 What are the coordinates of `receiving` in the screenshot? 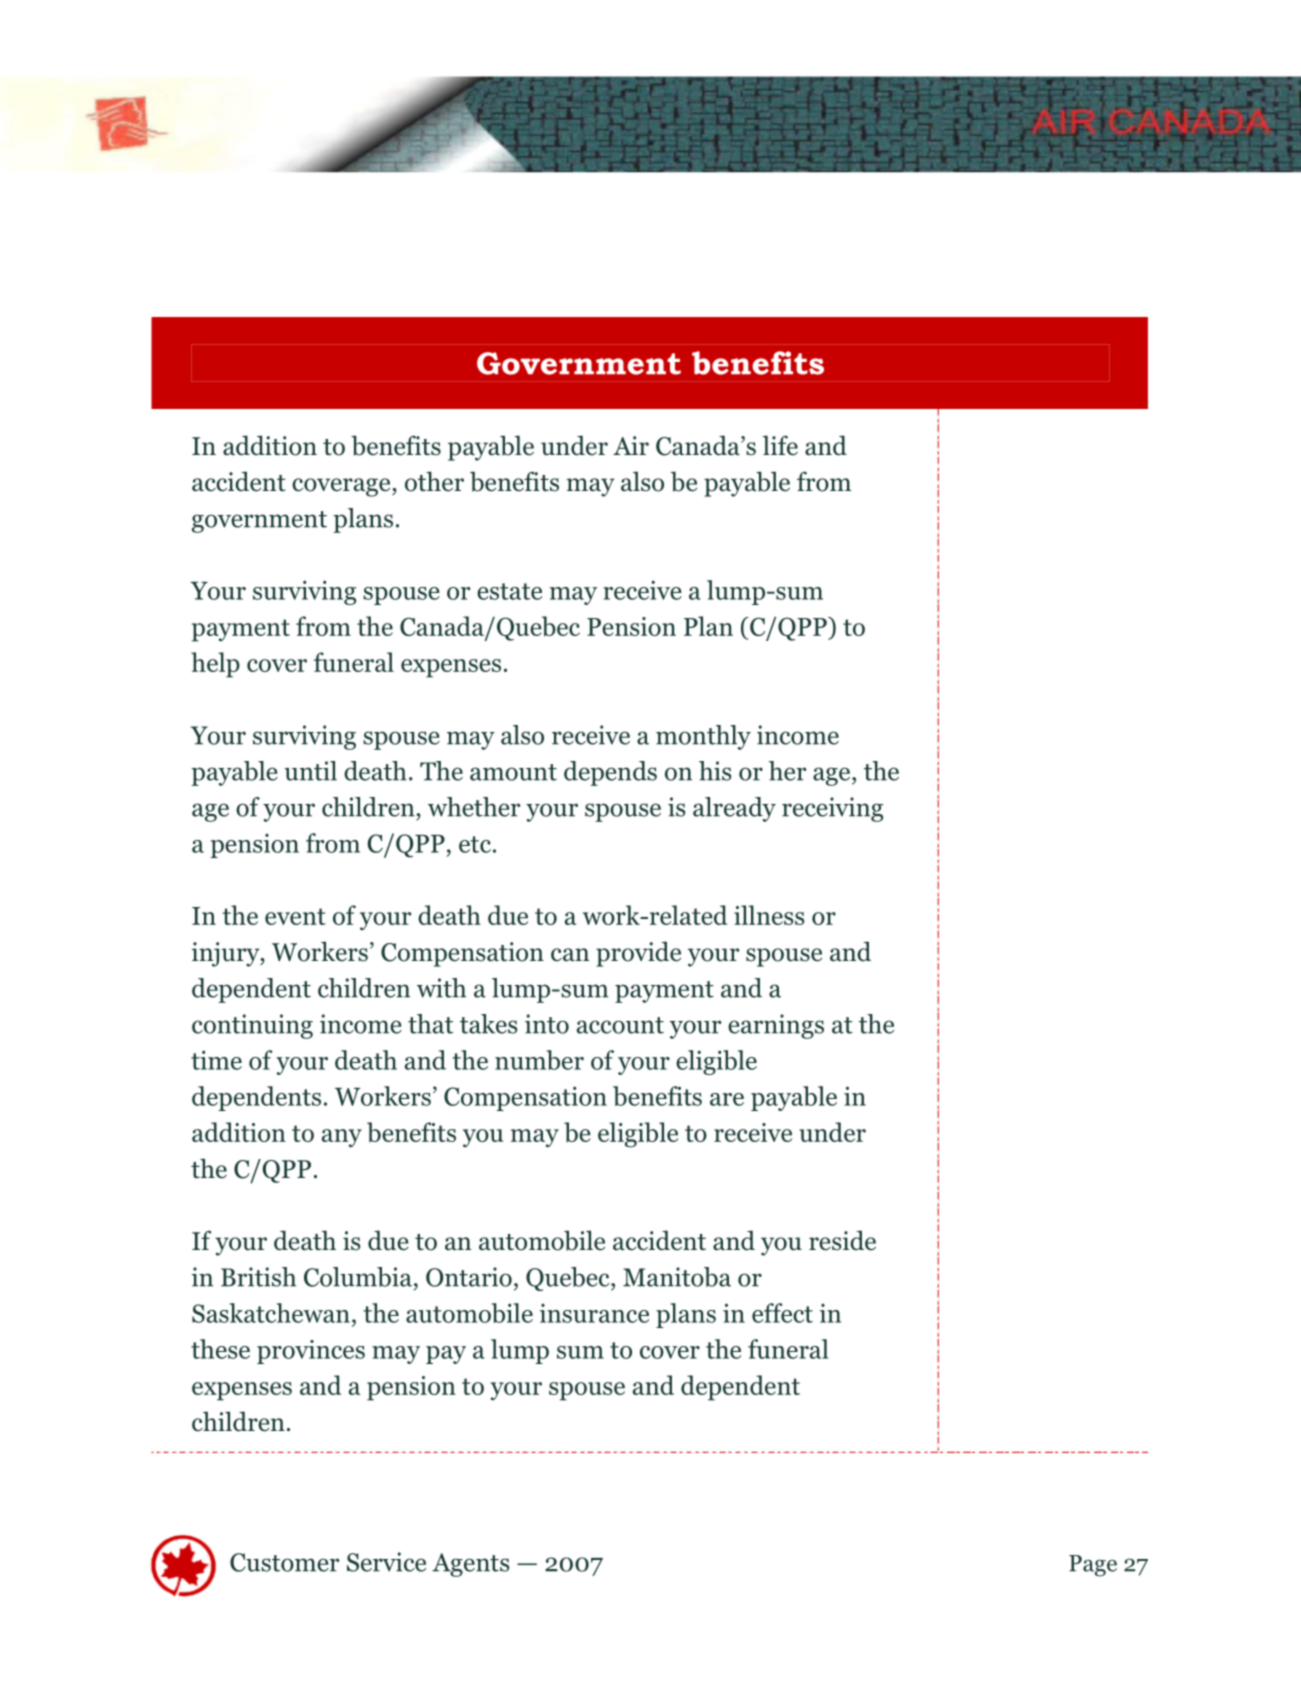 It's located at (832, 809).
